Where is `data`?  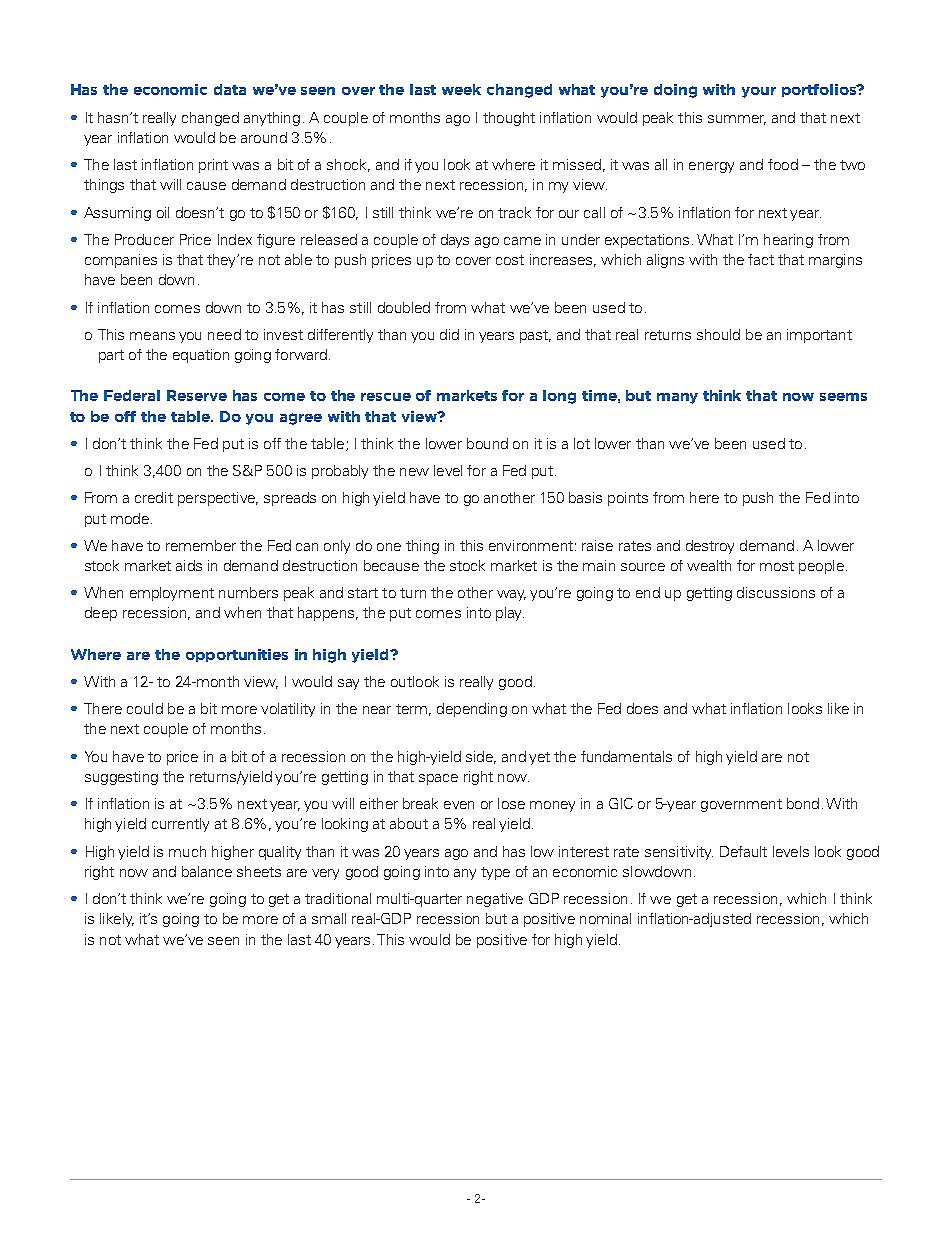
data is located at coordinates (230, 89).
